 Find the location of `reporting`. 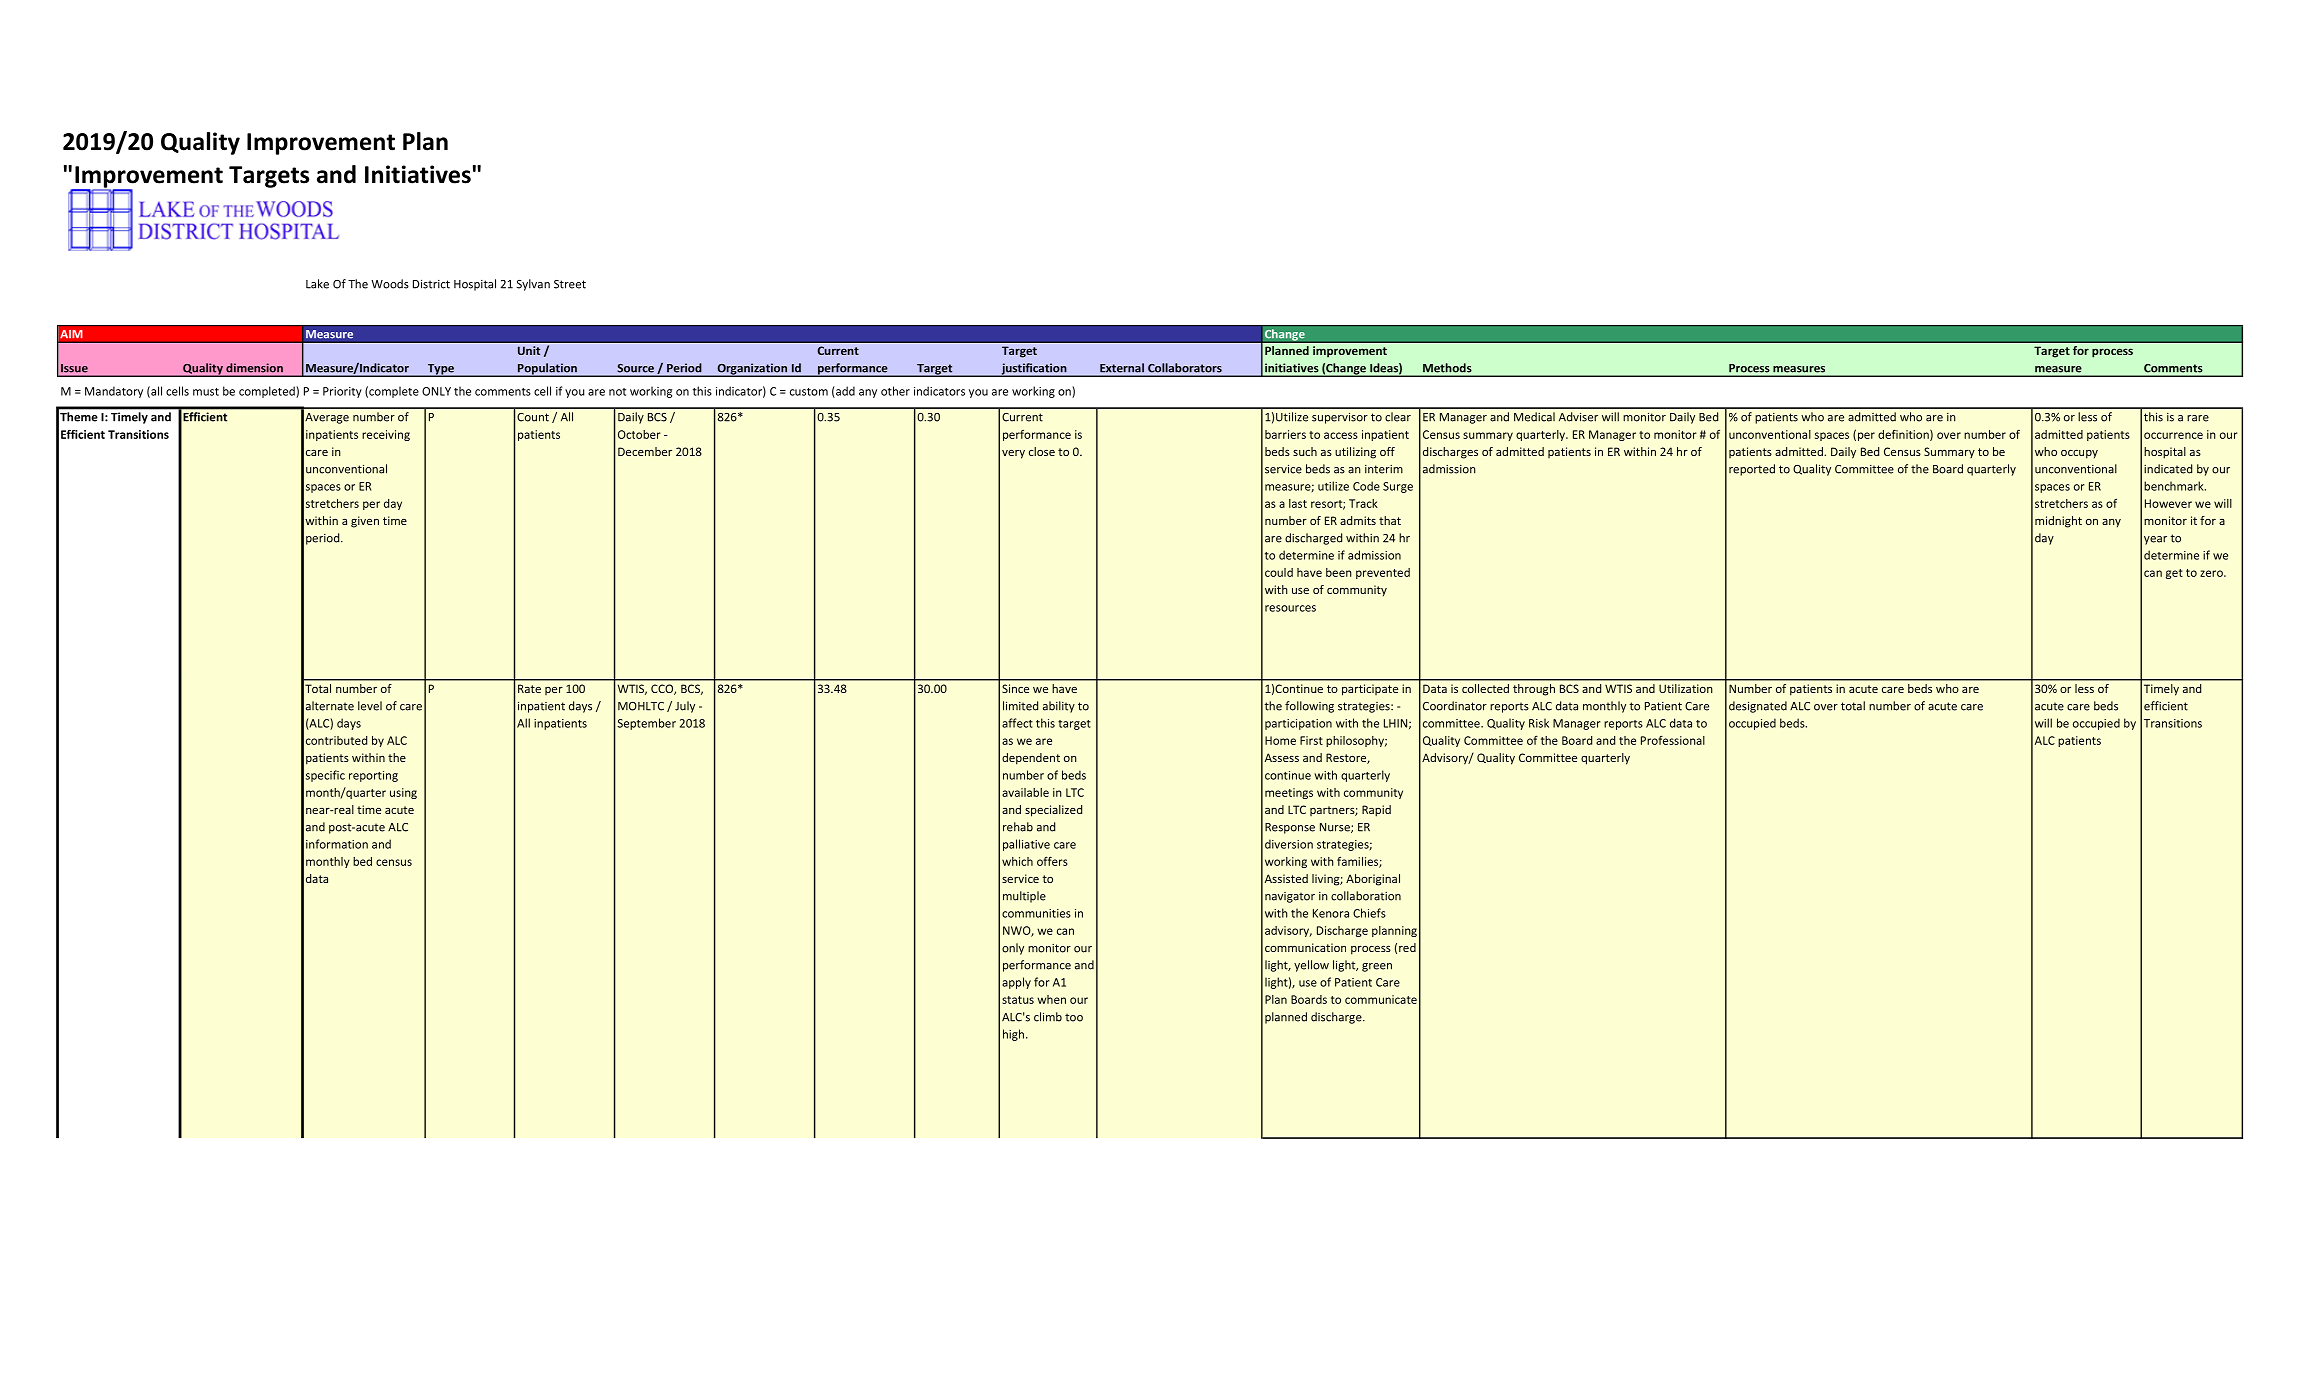

reporting is located at coordinates (373, 776).
